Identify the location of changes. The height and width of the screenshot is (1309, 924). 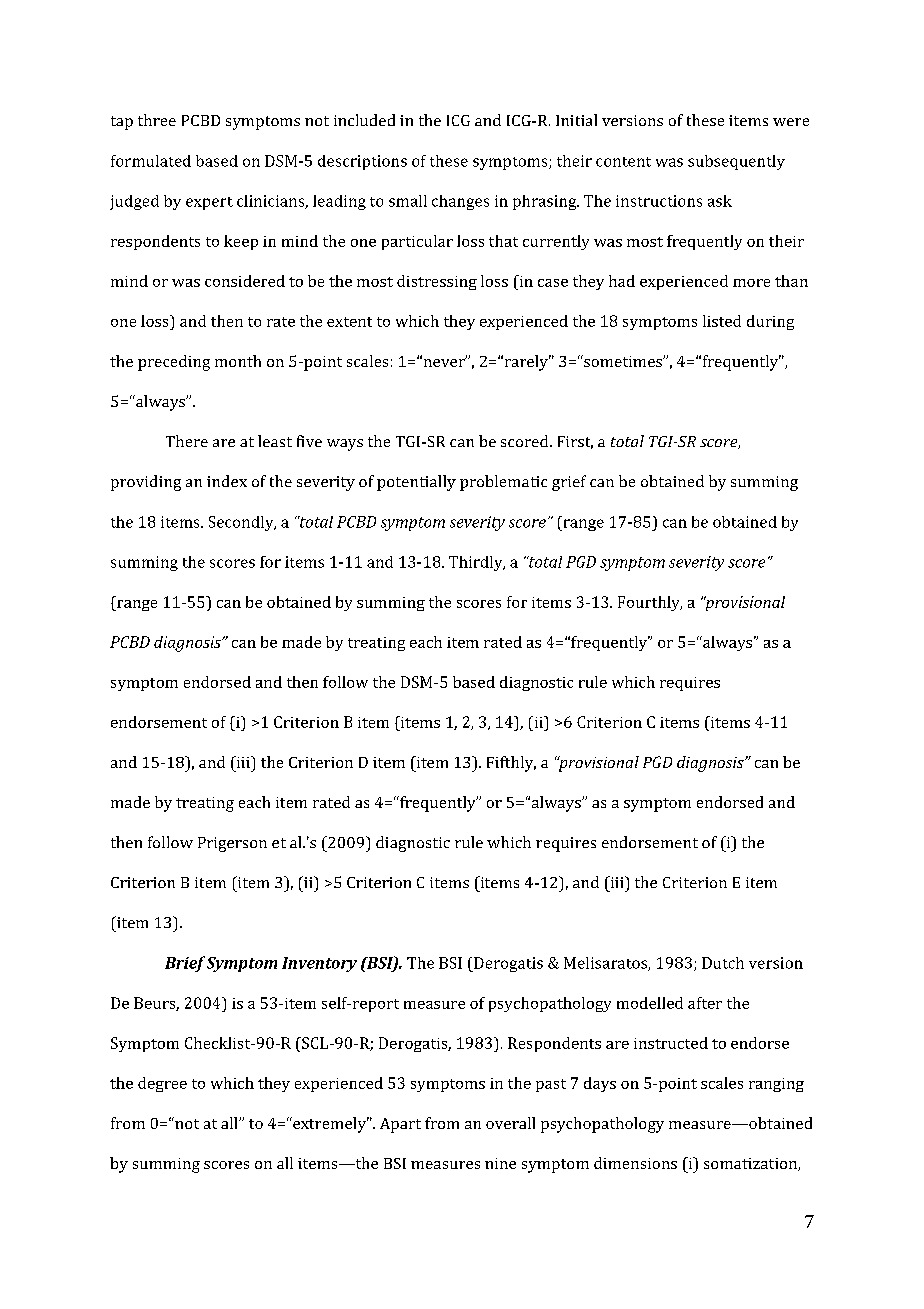
(460, 202).
